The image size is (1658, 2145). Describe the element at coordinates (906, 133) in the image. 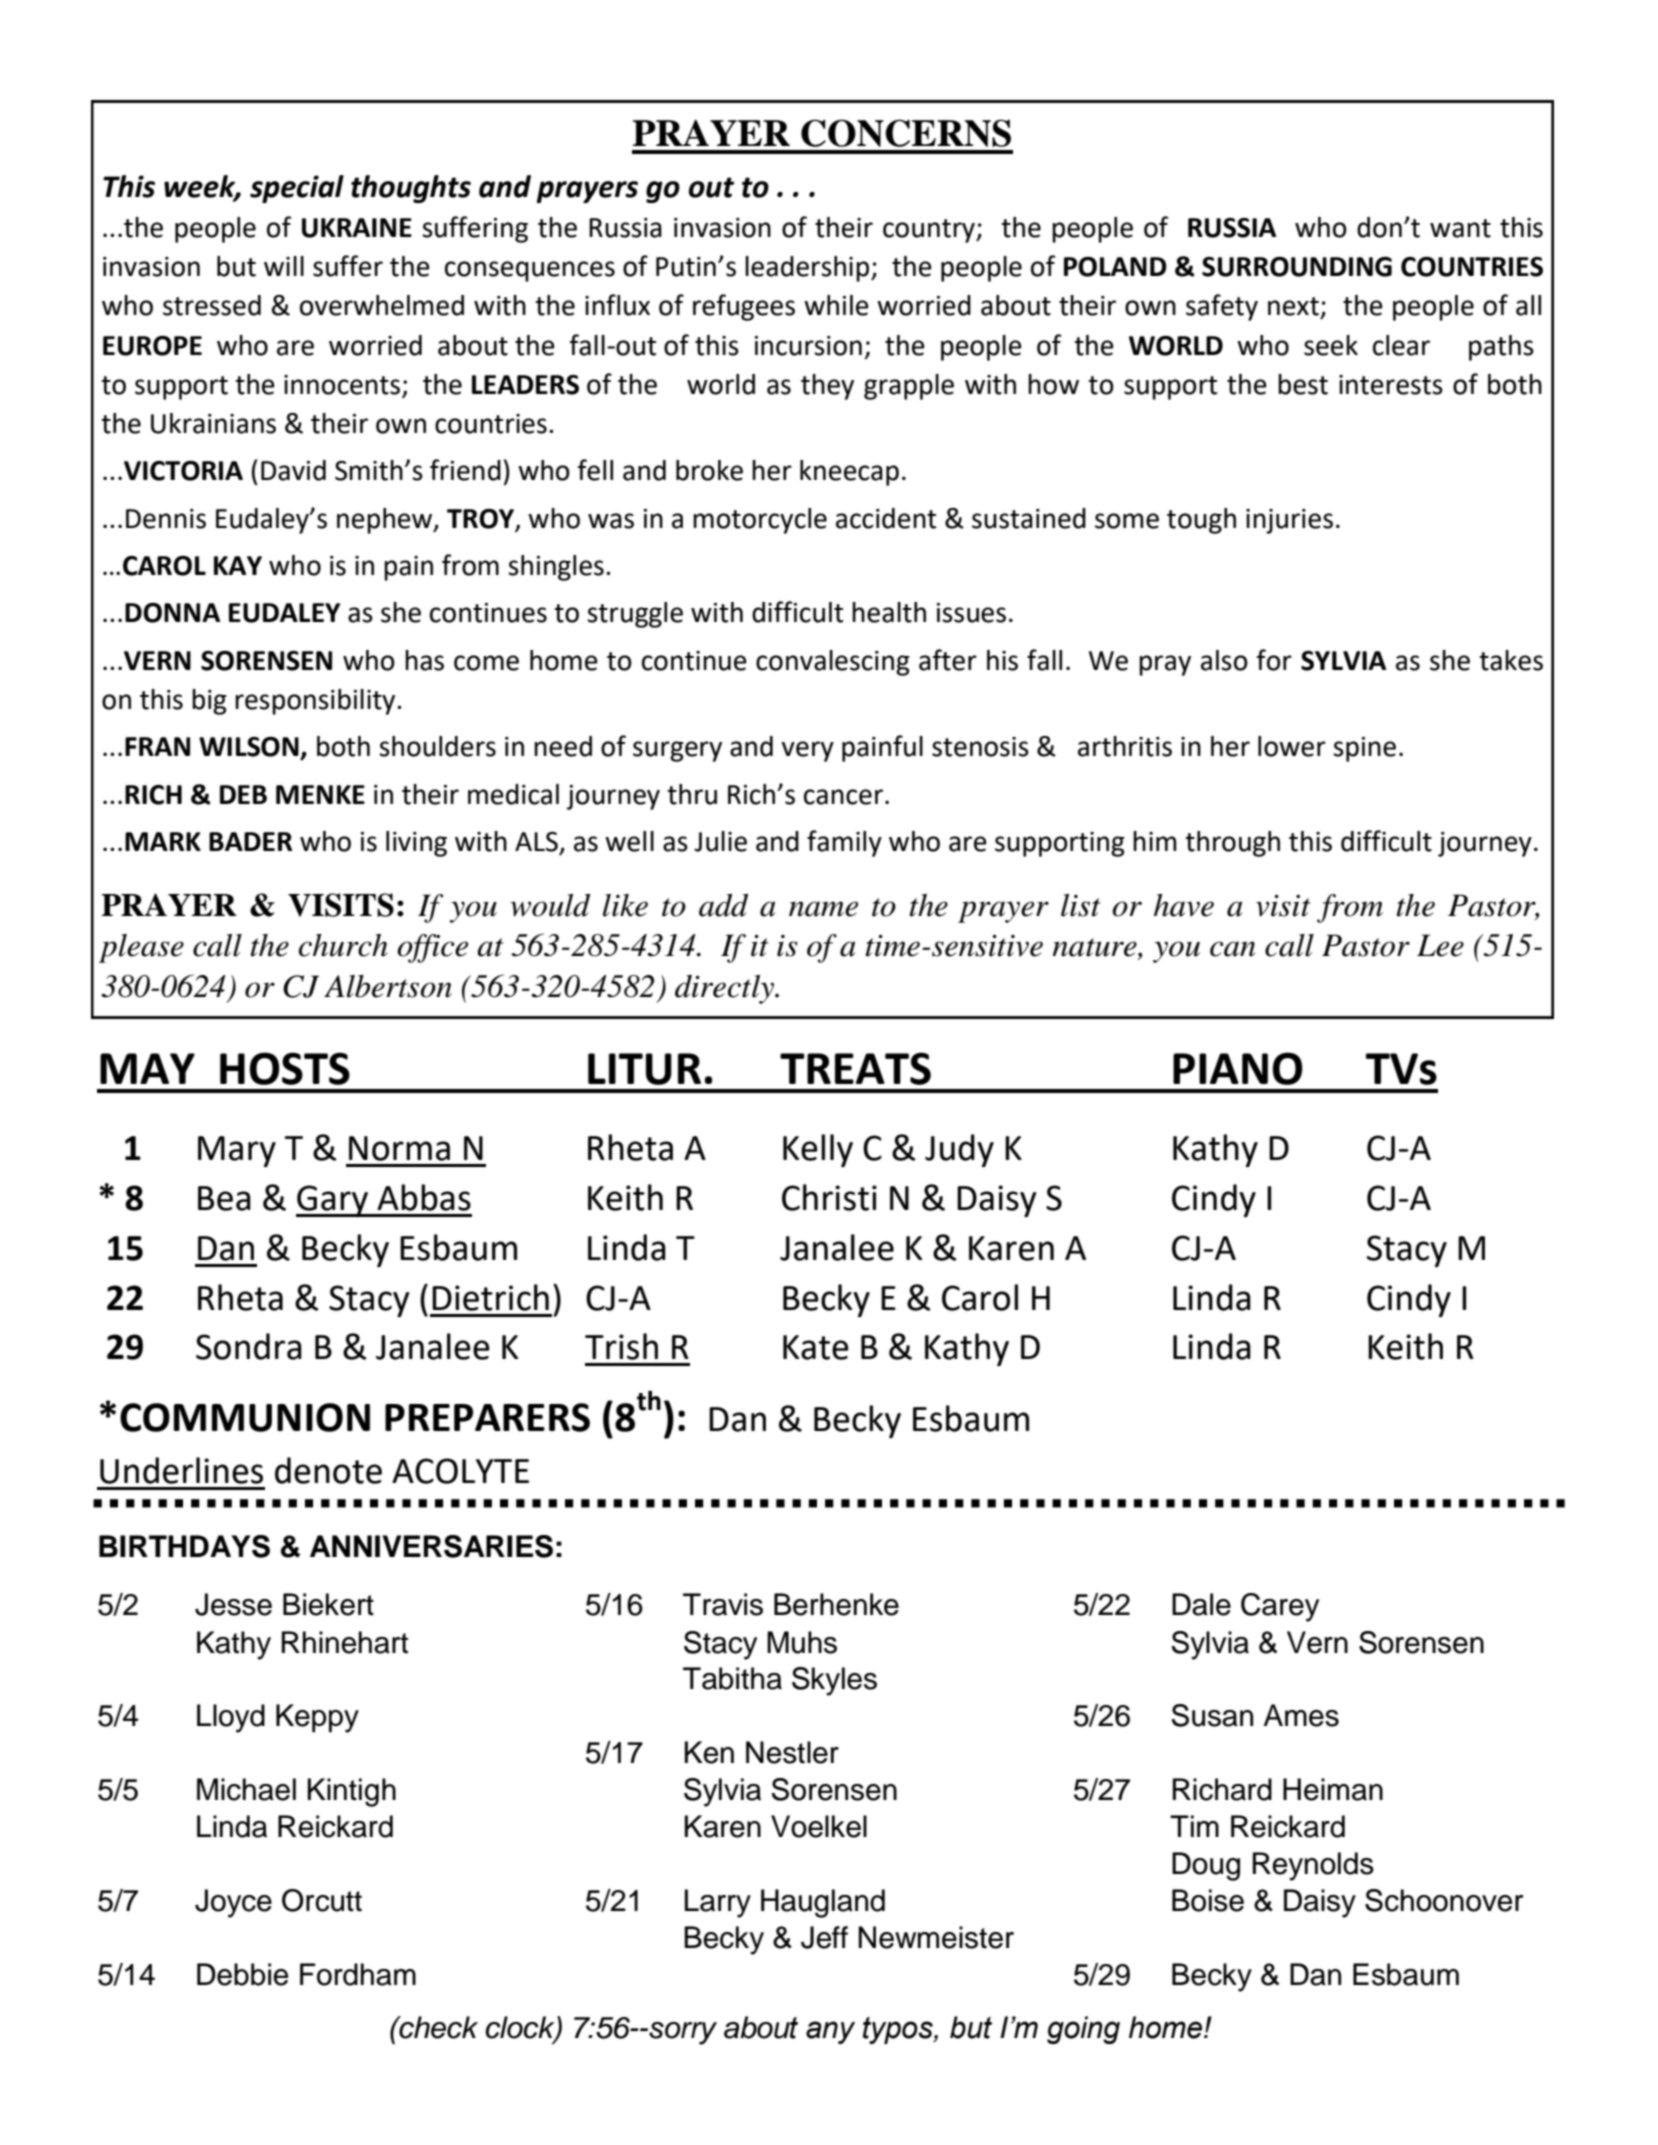

I see `CONCERNS` at that location.
